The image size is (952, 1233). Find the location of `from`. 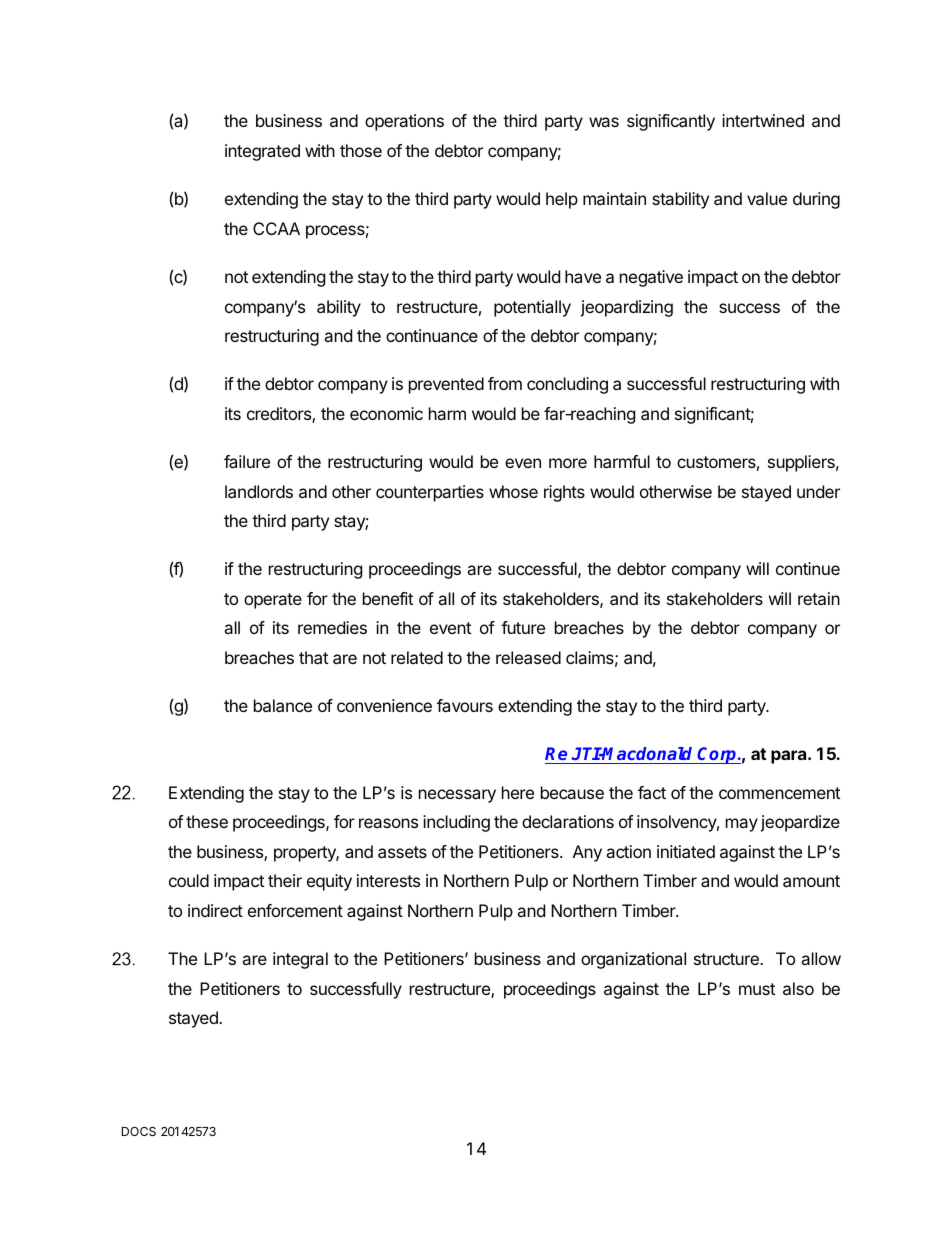

from is located at coordinates (505, 383).
